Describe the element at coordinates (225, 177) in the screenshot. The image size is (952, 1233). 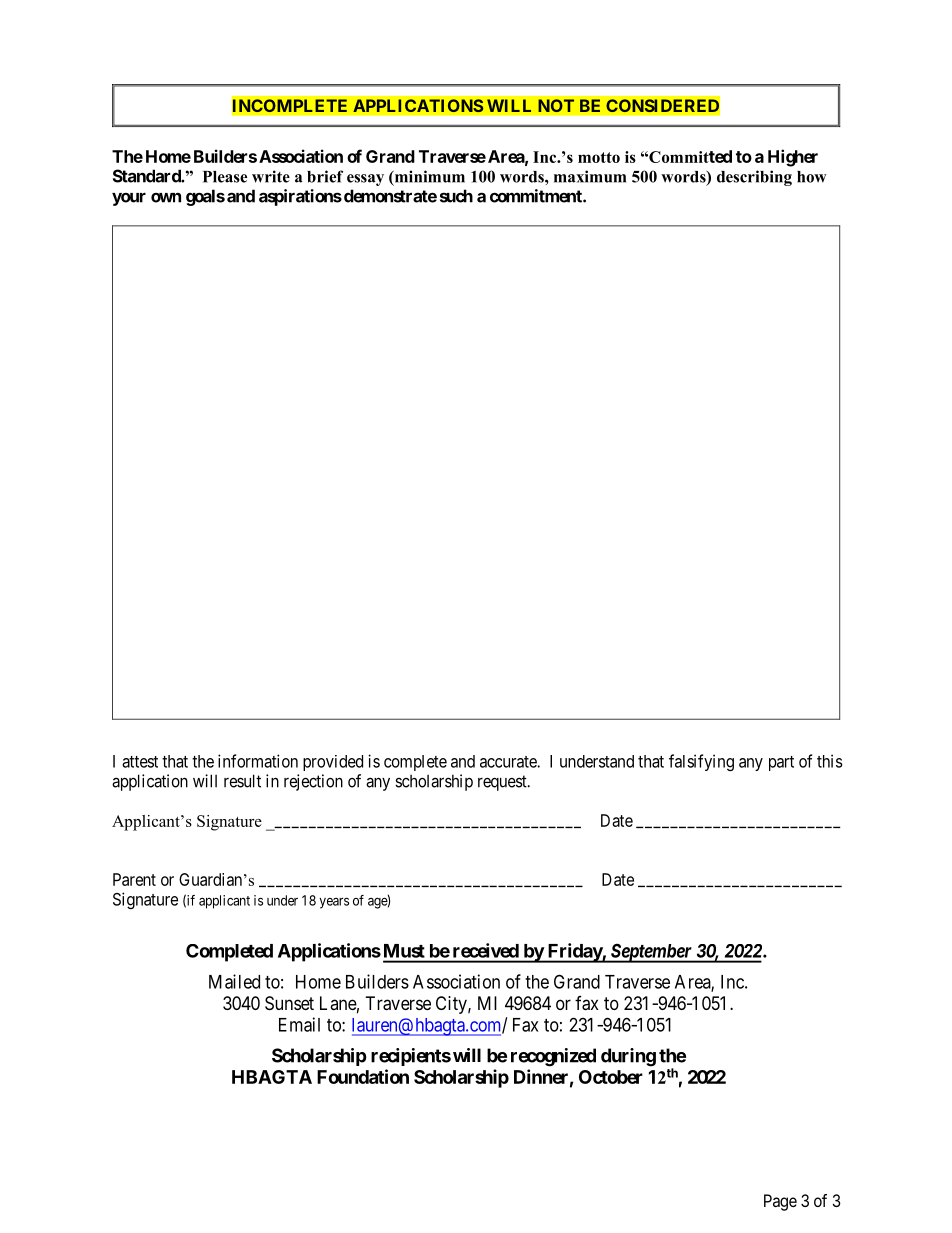
I see `Please` at that location.
